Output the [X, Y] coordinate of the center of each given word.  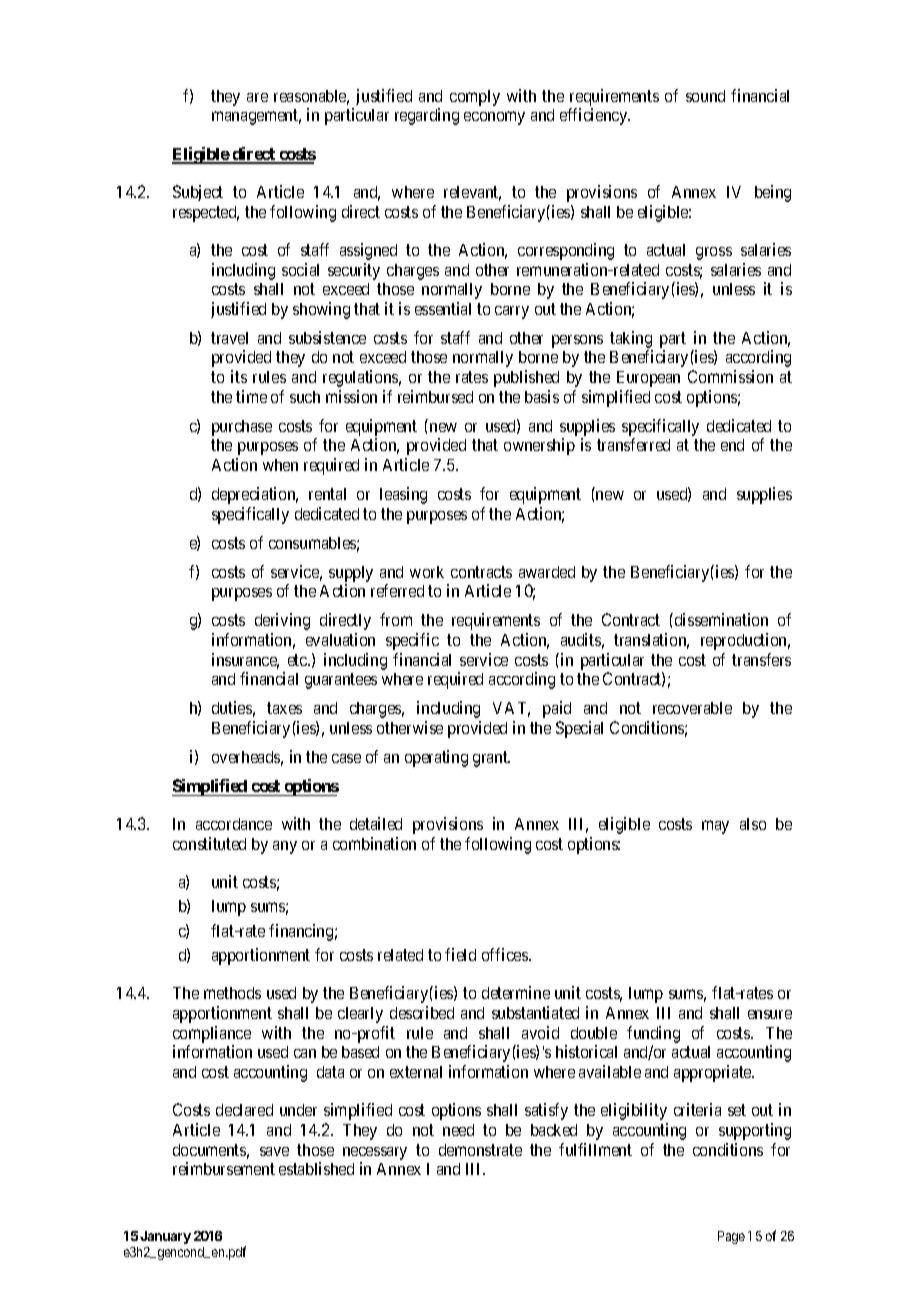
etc [298, 660]
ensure [770, 1014]
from [396, 619]
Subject [198, 193]
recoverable [692, 708]
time [251, 396]
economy [494, 118]
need [458, 1130]
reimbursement [224, 1168]
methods [232, 993]
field [460, 954]
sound [705, 96]
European [648, 379]
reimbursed [435, 396]
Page [731, 1237]
